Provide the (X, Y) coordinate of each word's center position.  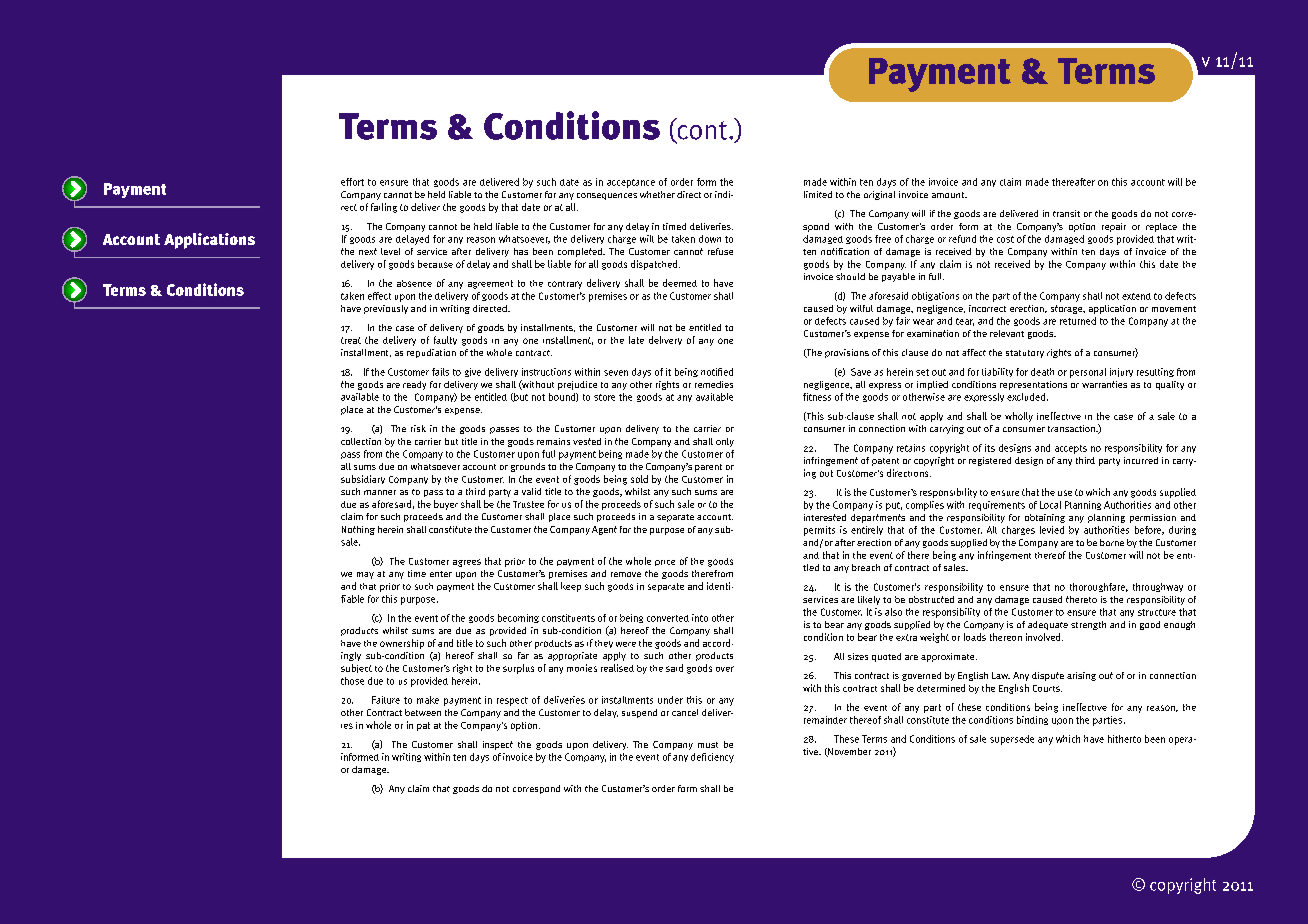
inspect (498, 745)
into (700, 618)
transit (1066, 213)
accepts (1071, 449)
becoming (518, 618)
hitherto (1124, 739)
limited (818, 194)
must (708, 745)
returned (1078, 321)
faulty (445, 340)
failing (384, 208)
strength (1088, 625)
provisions (847, 353)
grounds (528, 467)
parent (708, 468)
